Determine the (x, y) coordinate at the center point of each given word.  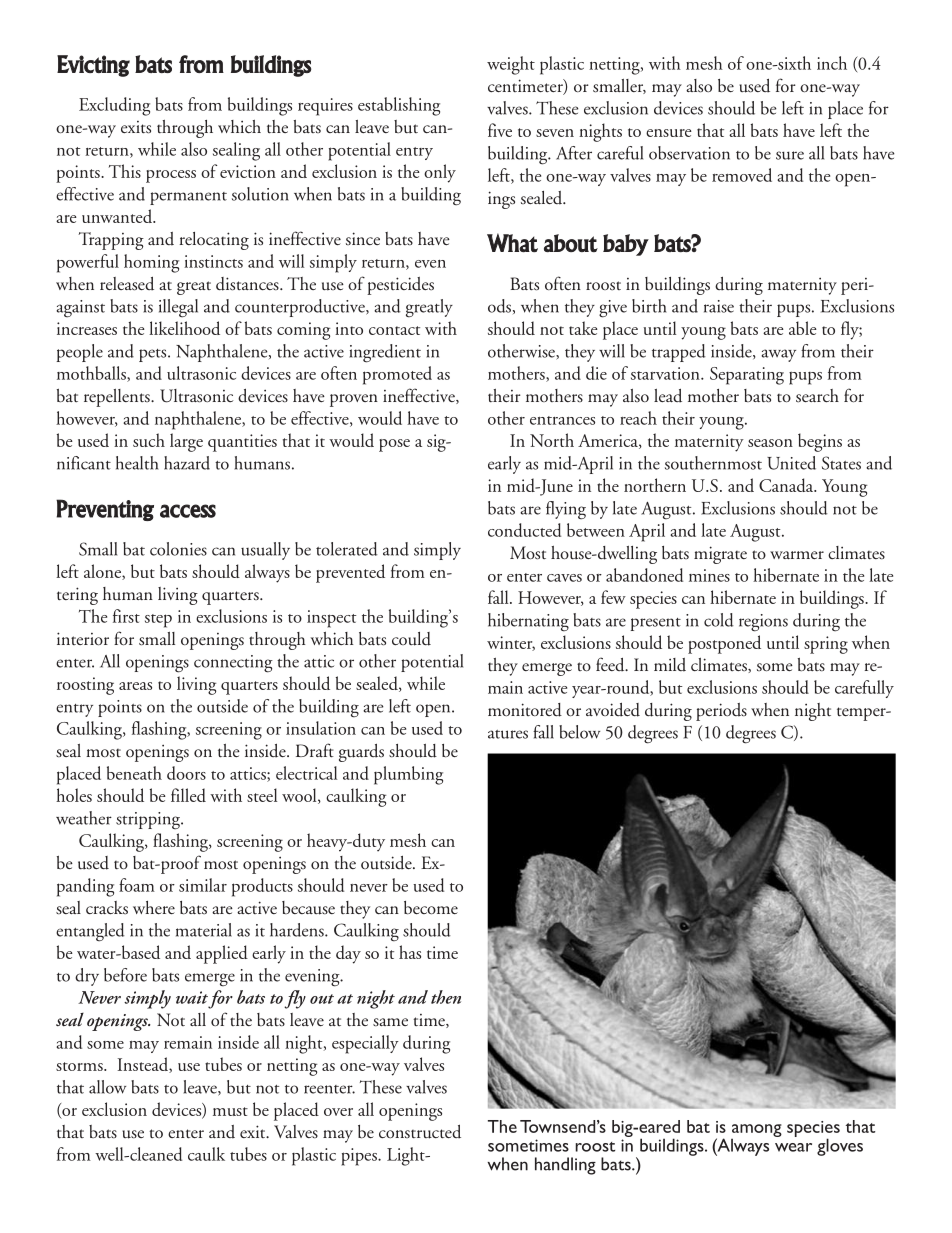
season (770, 443)
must (230, 1111)
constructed (420, 1132)
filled (188, 795)
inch (832, 63)
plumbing (408, 775)
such (149, 440)
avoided (613, 710)
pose (394, 445)
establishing (399, 106)
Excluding (114, 106)
